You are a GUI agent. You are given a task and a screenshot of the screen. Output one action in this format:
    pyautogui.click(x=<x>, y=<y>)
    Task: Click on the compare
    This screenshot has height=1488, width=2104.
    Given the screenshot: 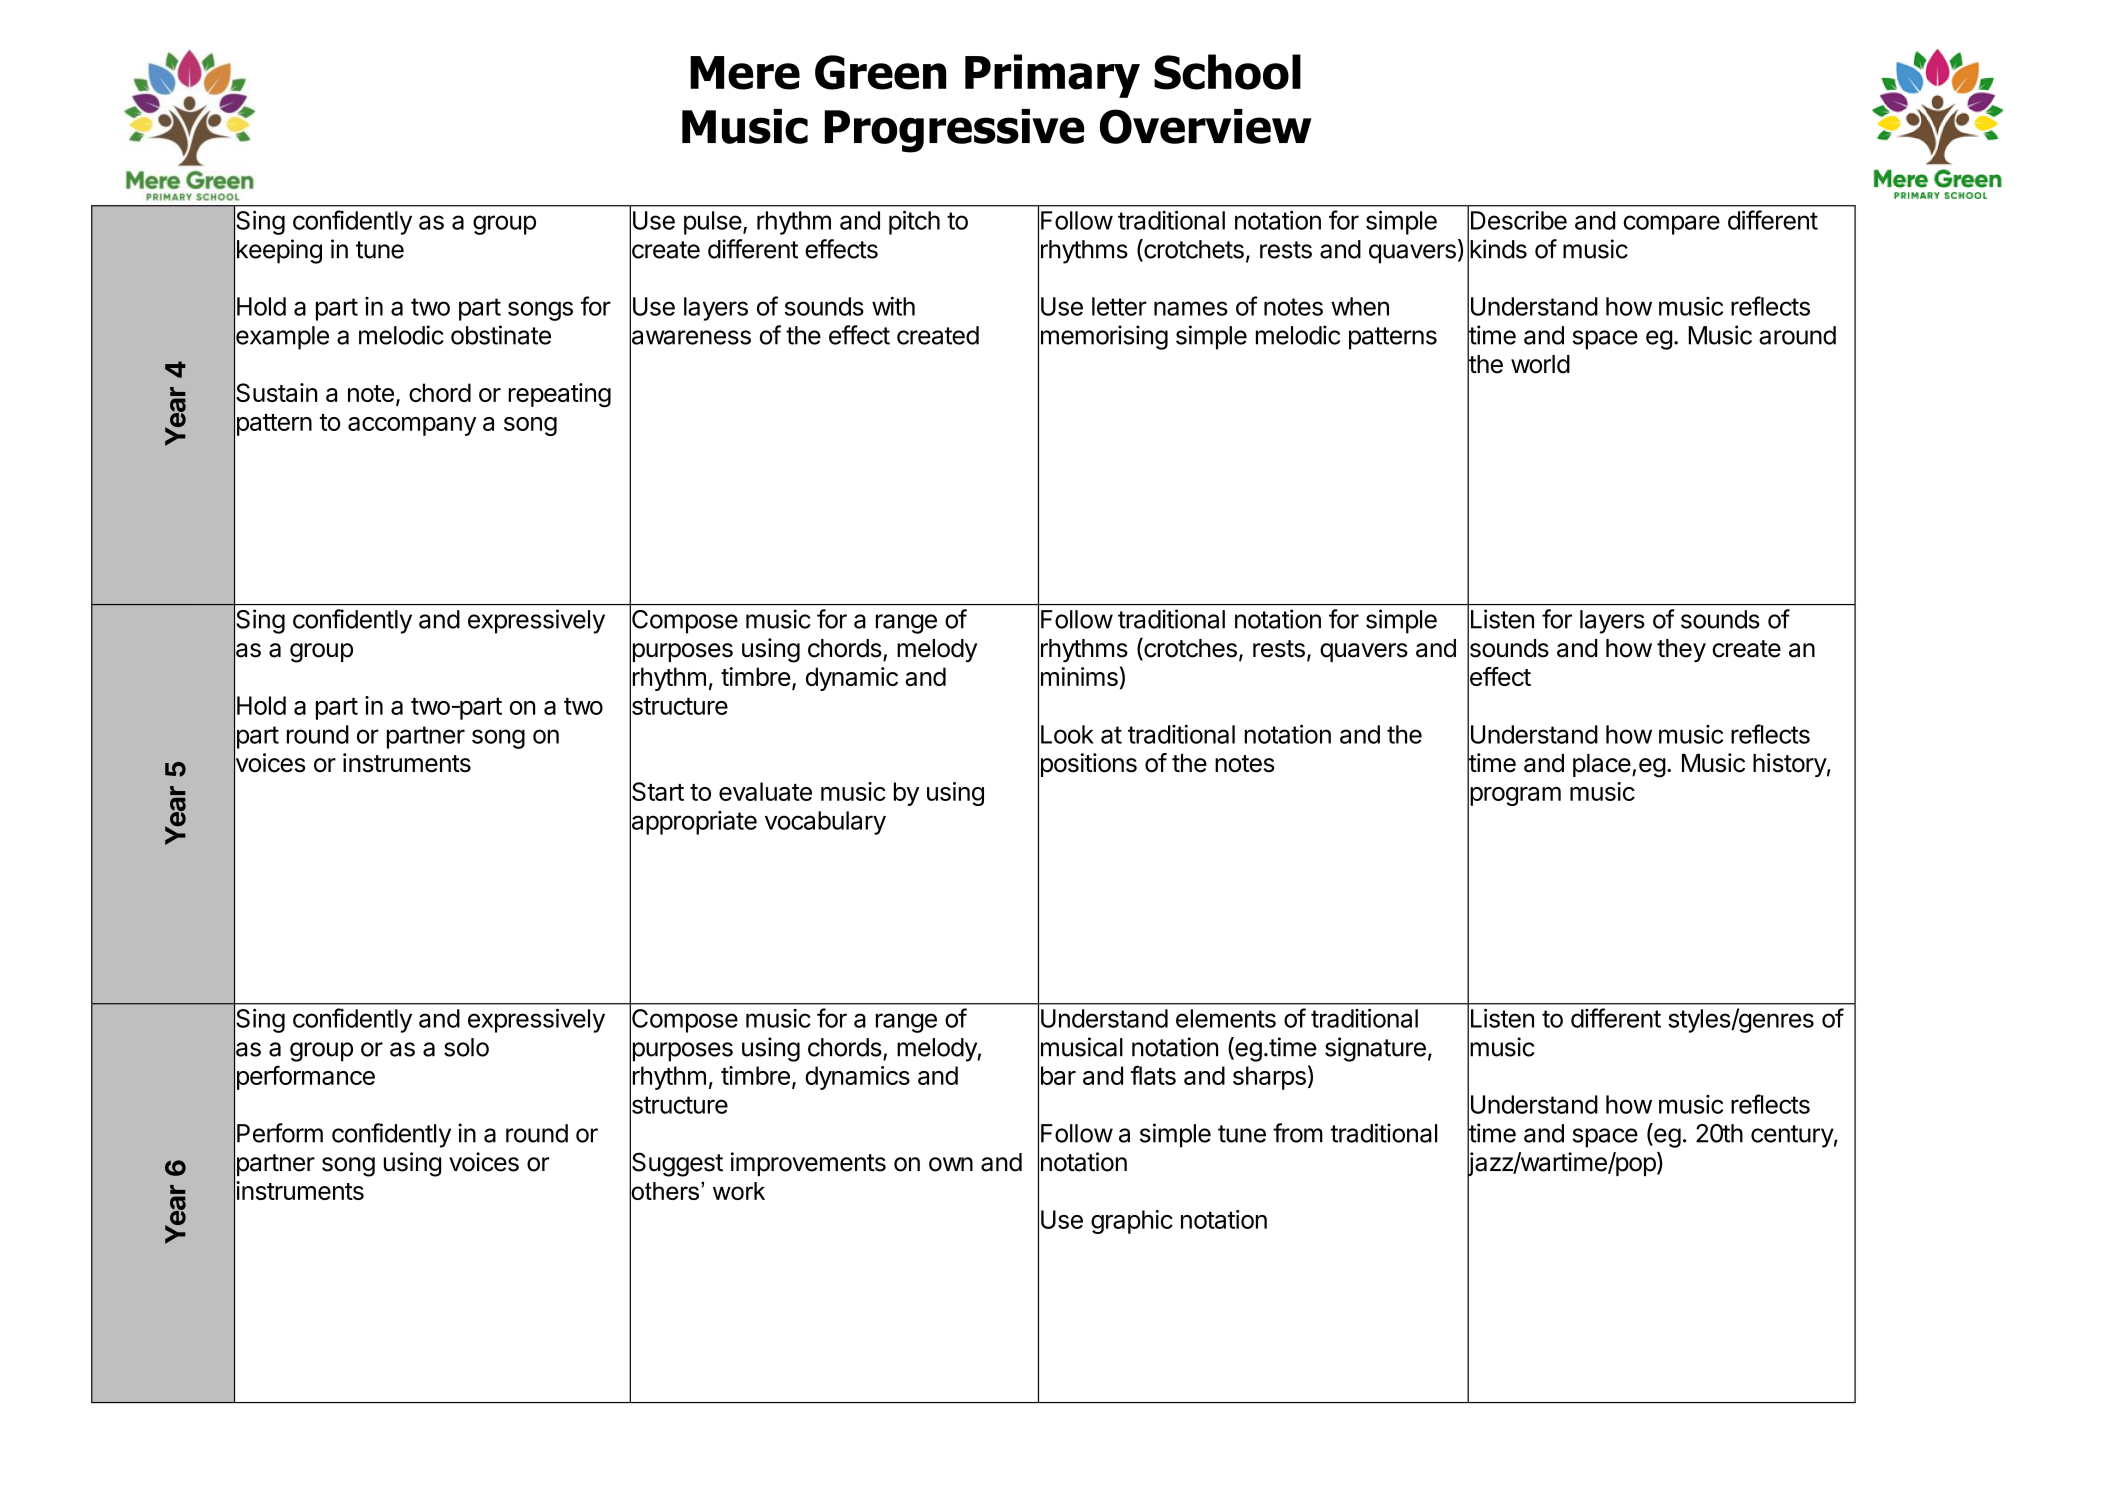 What is the action you would take?
    pyautogui.click(x=1671, y=225)
